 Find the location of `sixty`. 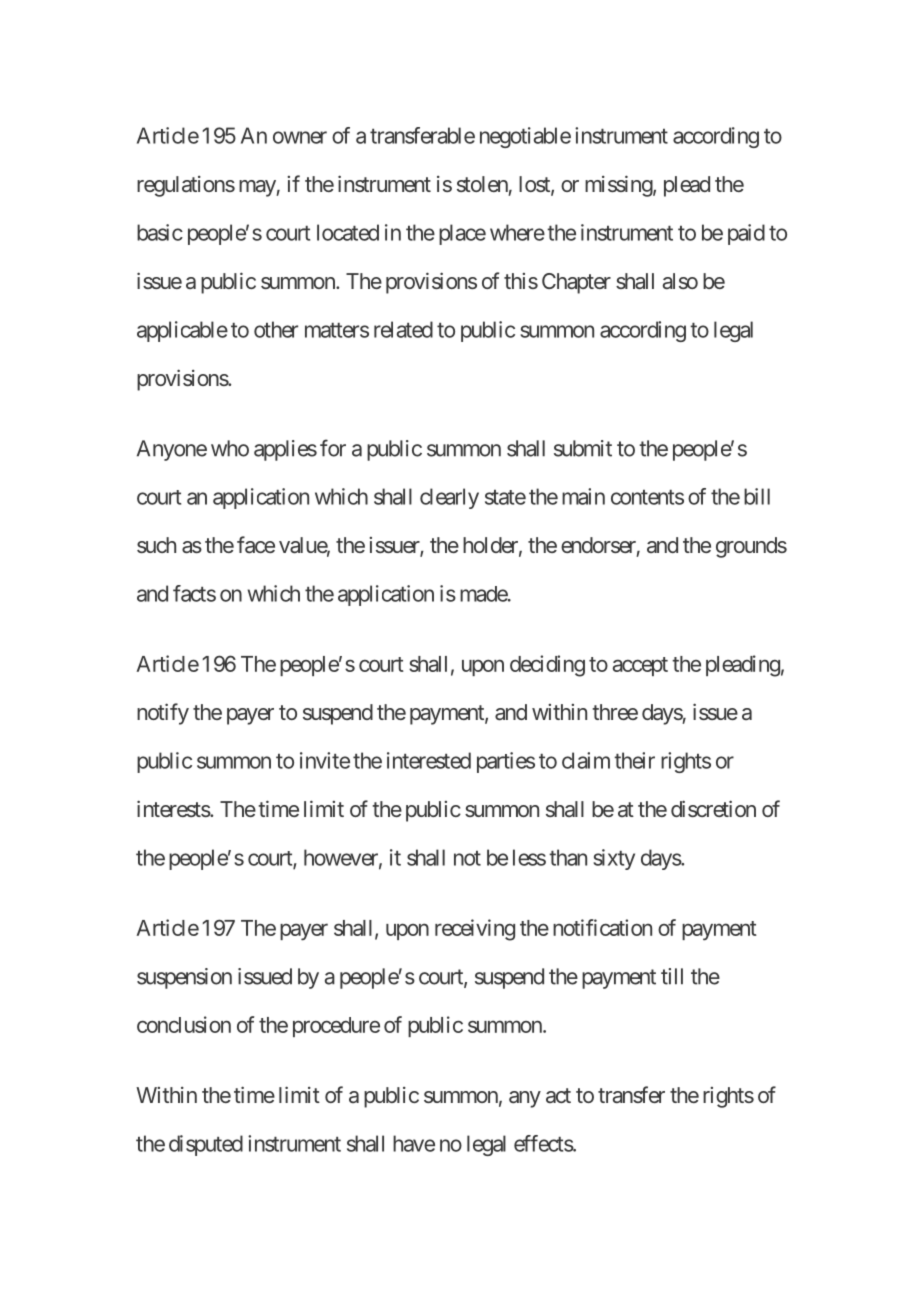

sixty is located at coordinates (614, 859).
